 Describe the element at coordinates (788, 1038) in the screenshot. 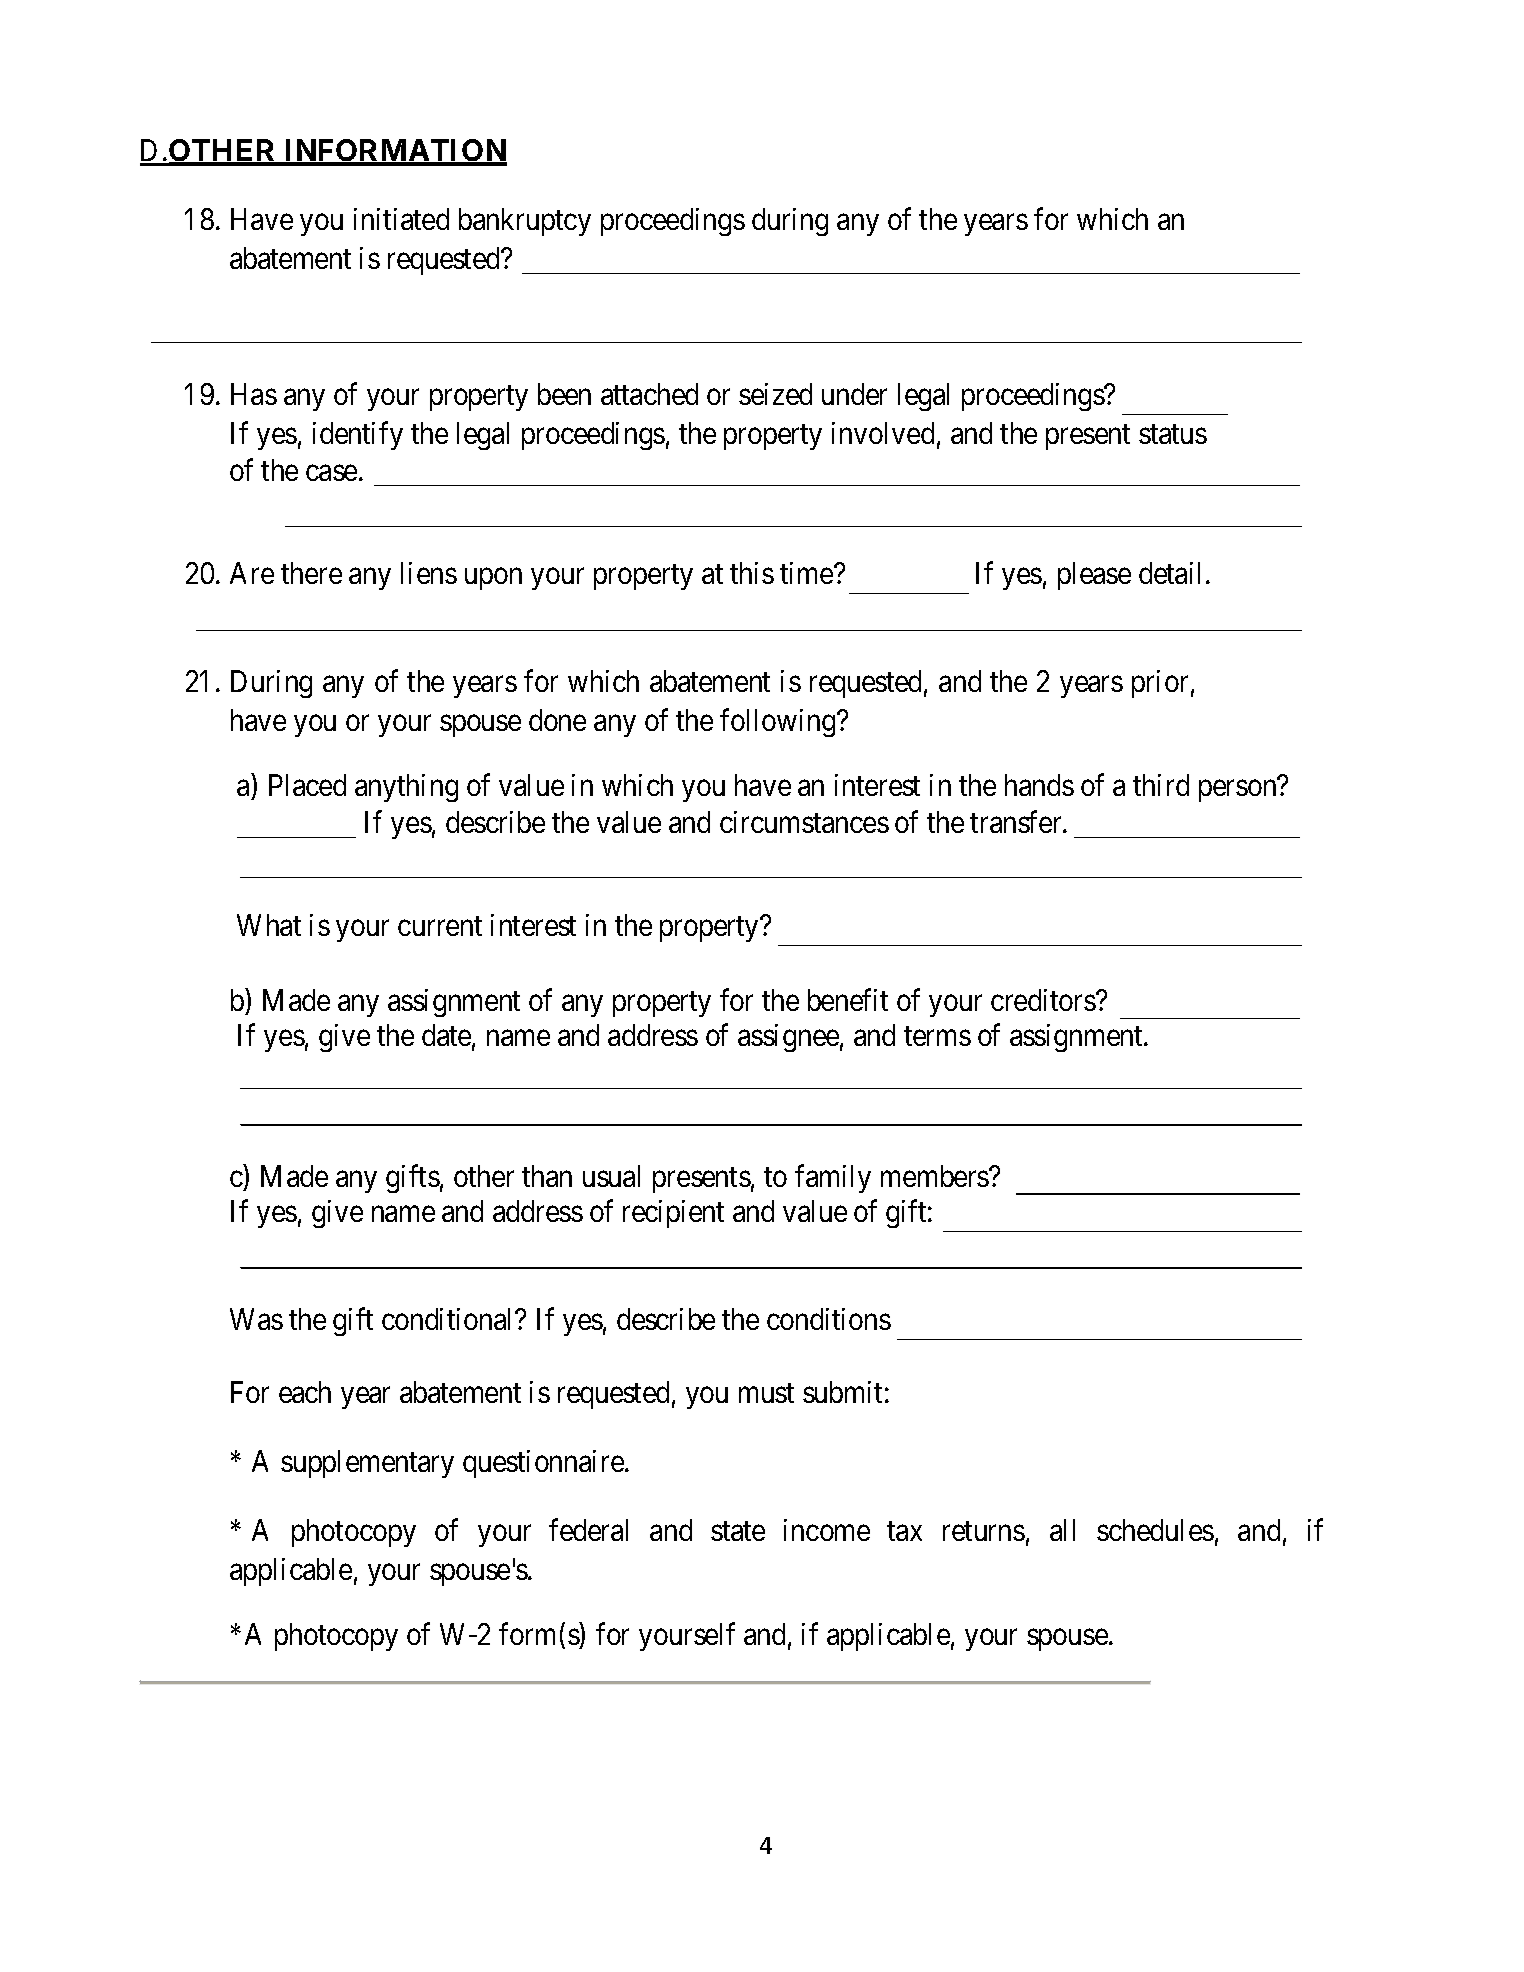

I see `assignee` at that location.
